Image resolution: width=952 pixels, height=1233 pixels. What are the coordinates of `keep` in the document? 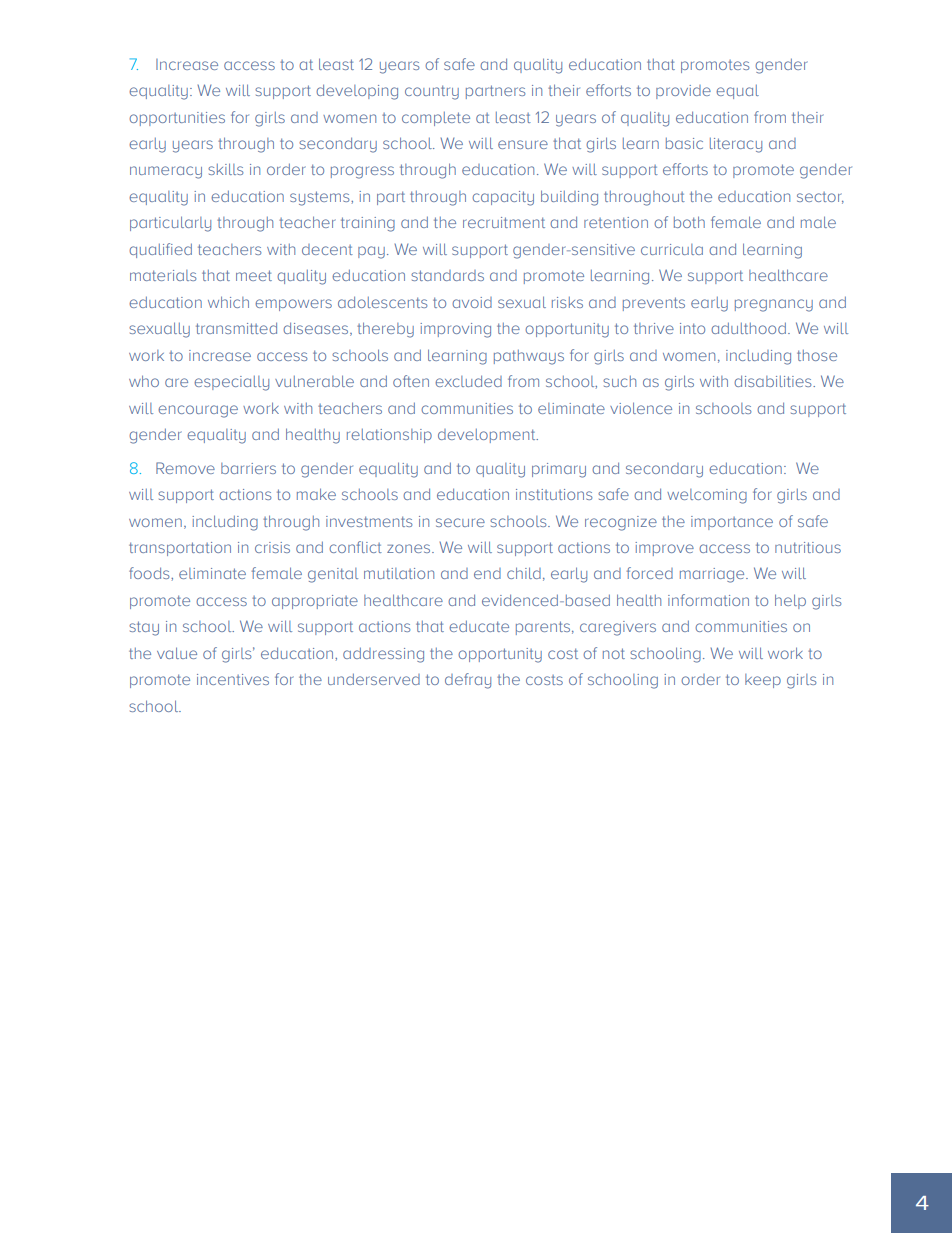 It's located at (763, 681).
